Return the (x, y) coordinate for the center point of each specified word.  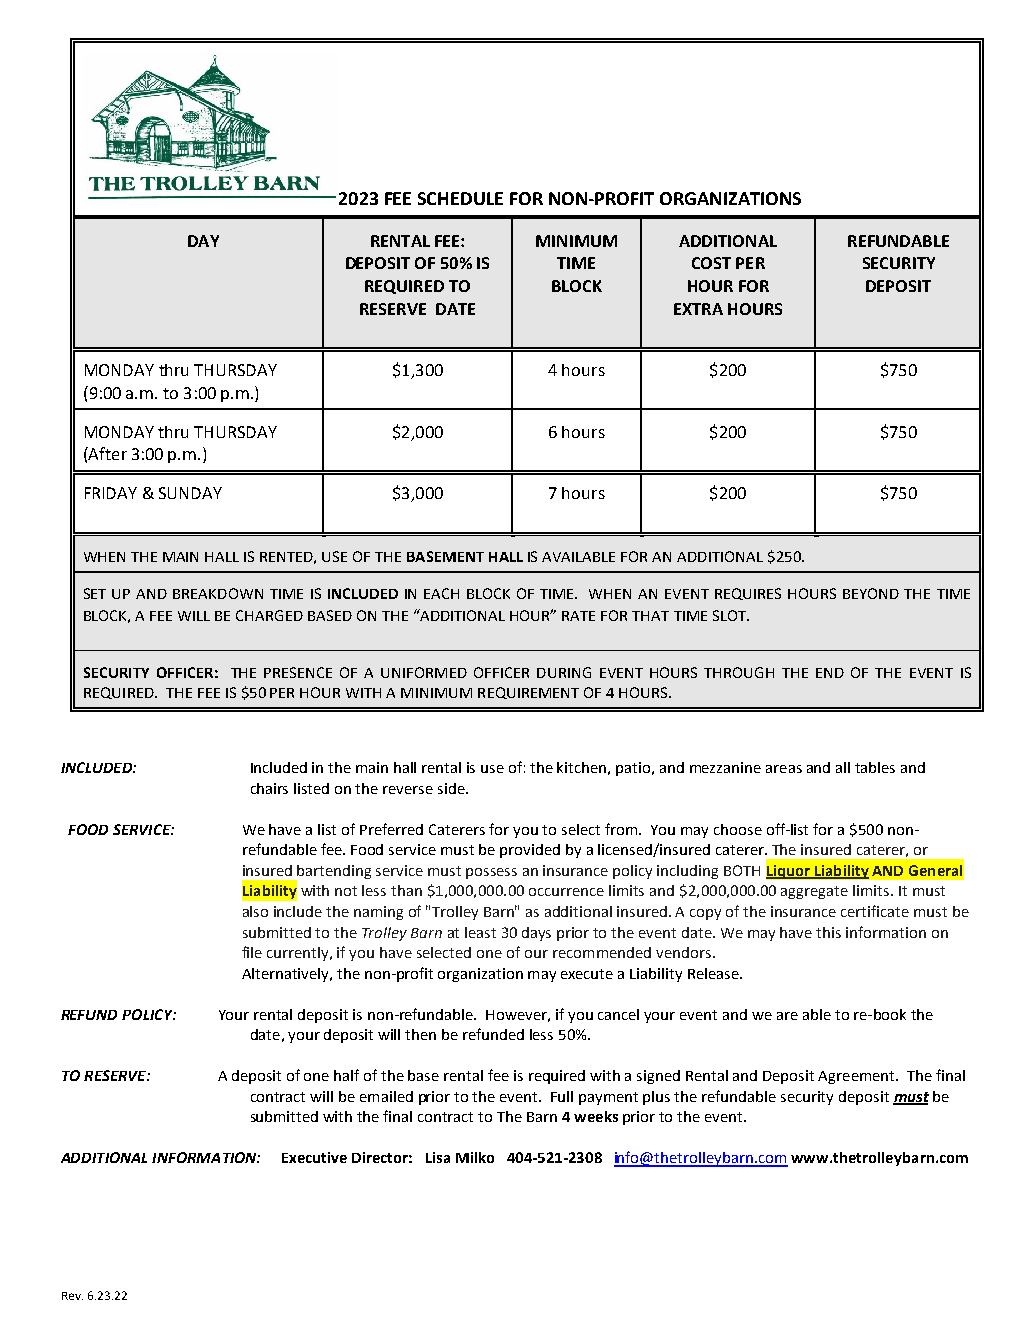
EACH (441, 593)
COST (711, 263)
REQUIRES (748, 594)
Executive (314, 1157)
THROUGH (739, 672)
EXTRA (698, 309)
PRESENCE (298, 672)
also (255, 911)
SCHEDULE (460, 198)
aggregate (814, 892)
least (480, 932)
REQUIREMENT (528, 693)
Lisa (438, 1157)
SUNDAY (190, 493)
